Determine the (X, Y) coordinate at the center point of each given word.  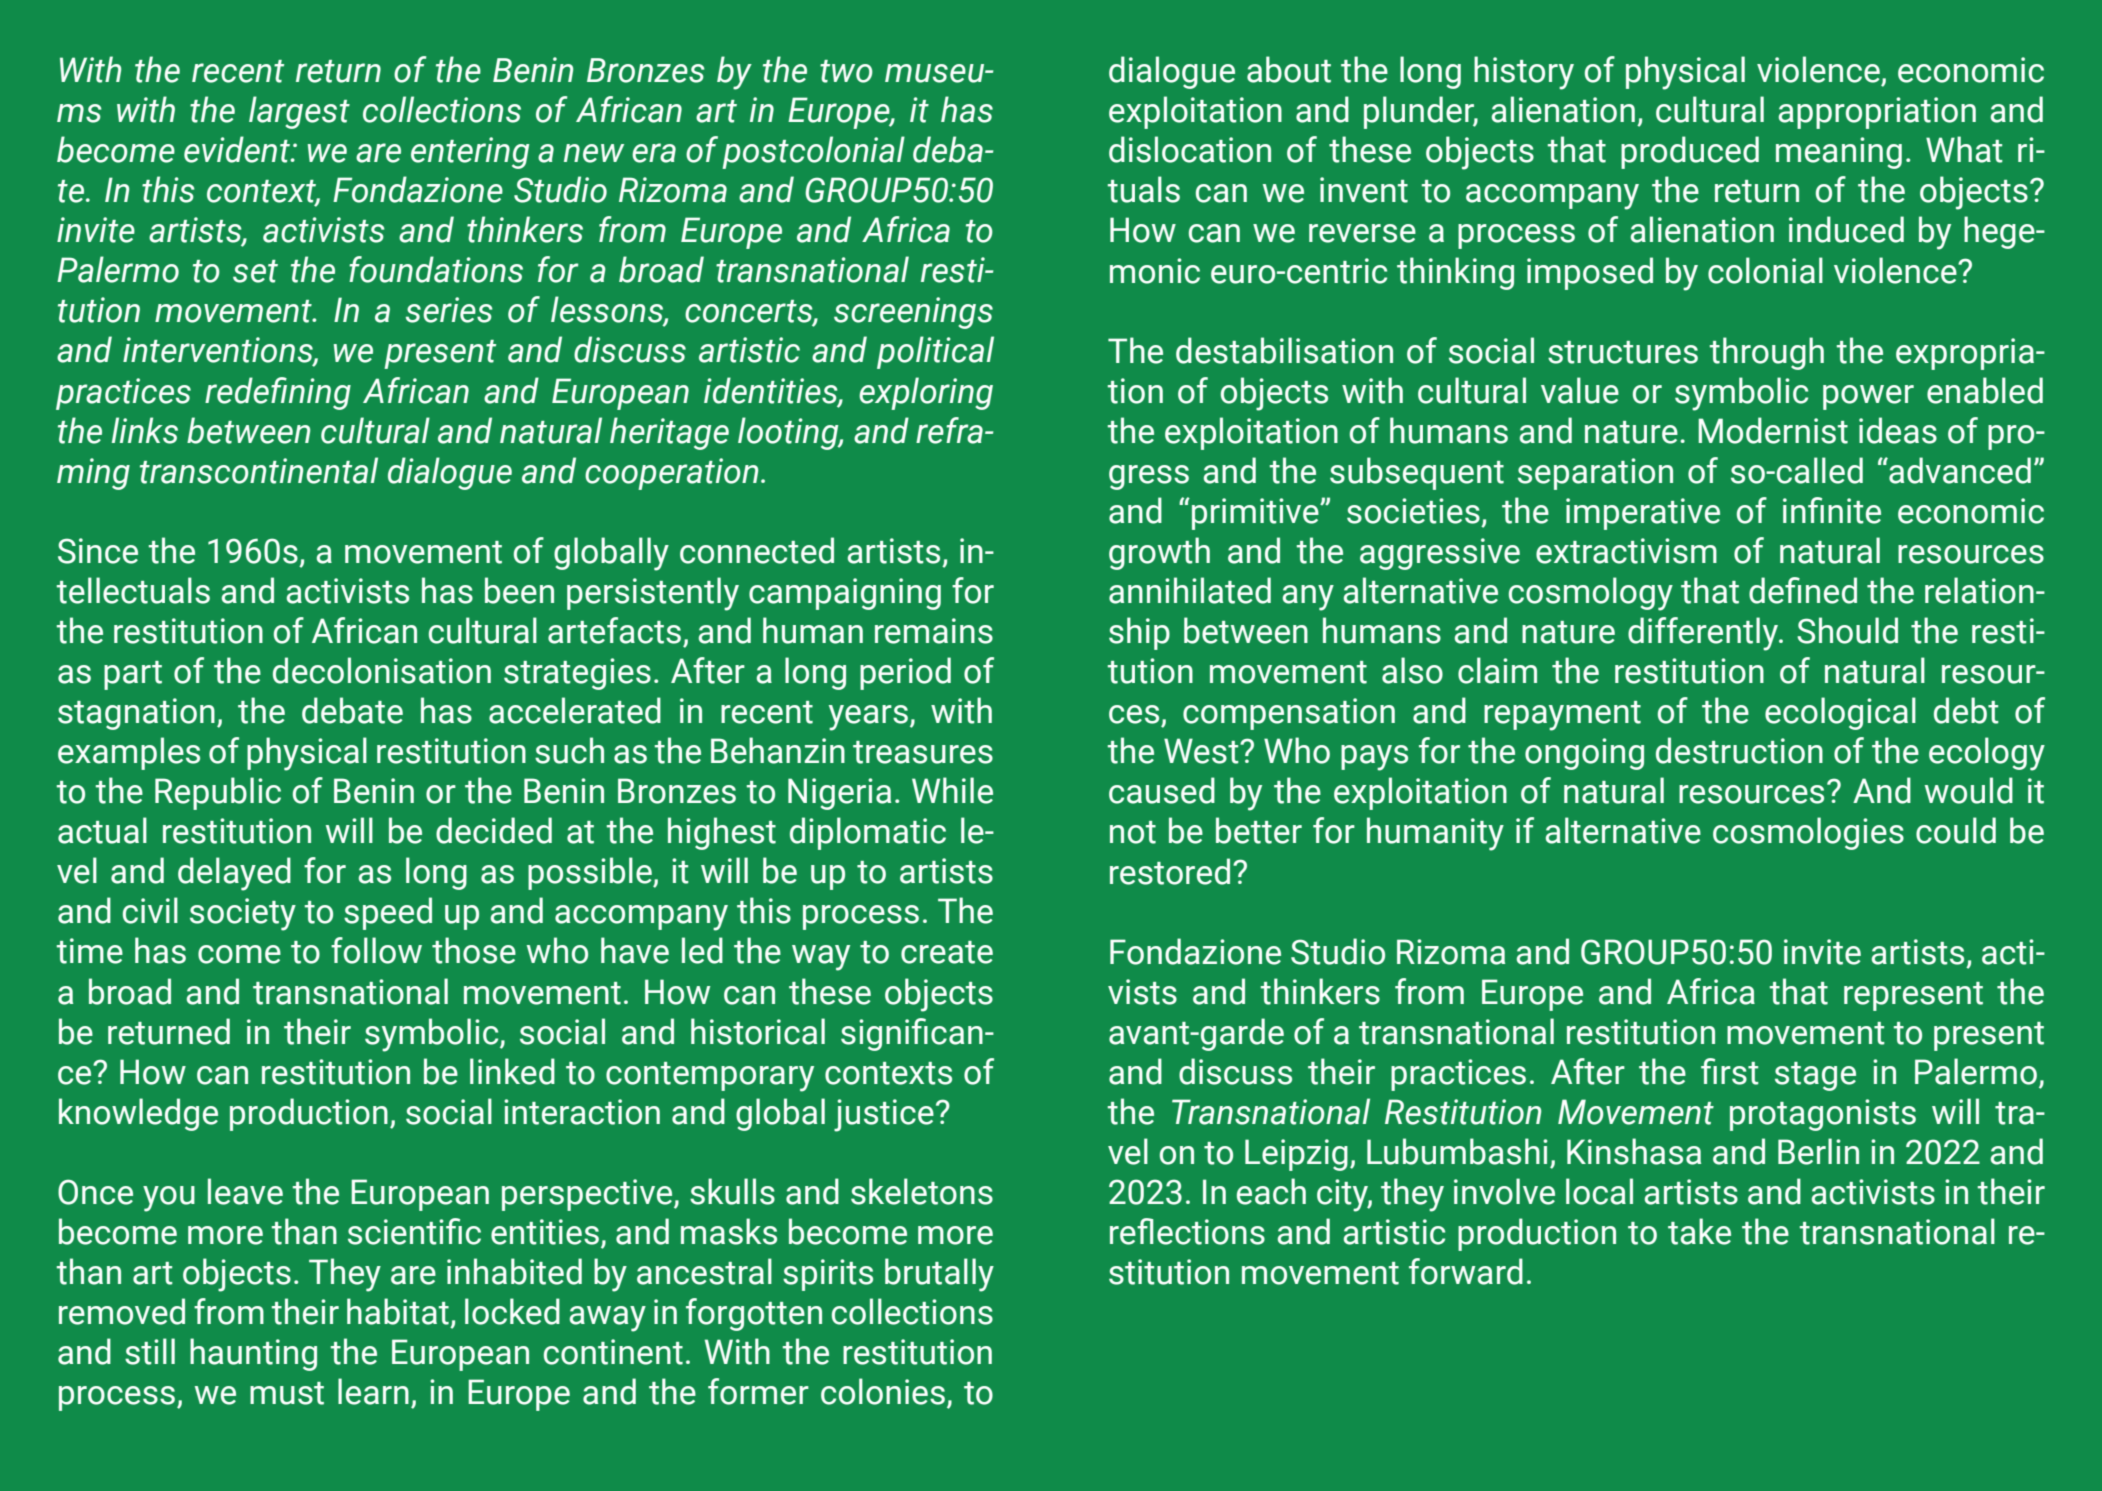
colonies (883, 1391)
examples (129, 753)
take (1699, 1231)
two (846, 71)
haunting (253, 1354)
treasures (923, 752)
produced (1690, 152)
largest (299, 112)
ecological (1840, 713)
